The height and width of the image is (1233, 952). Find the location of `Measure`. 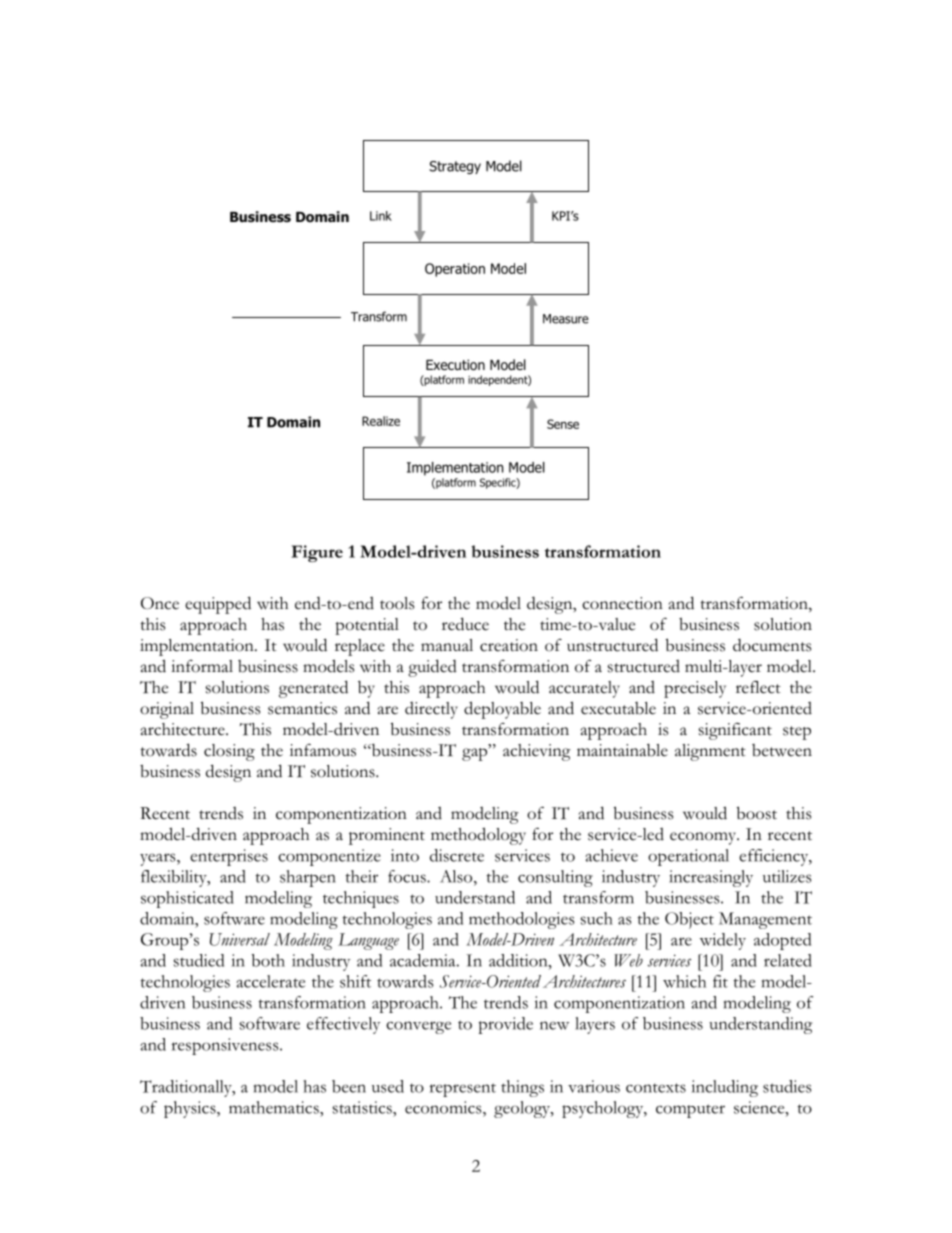

Measure is located at coordinates (566, 319).
